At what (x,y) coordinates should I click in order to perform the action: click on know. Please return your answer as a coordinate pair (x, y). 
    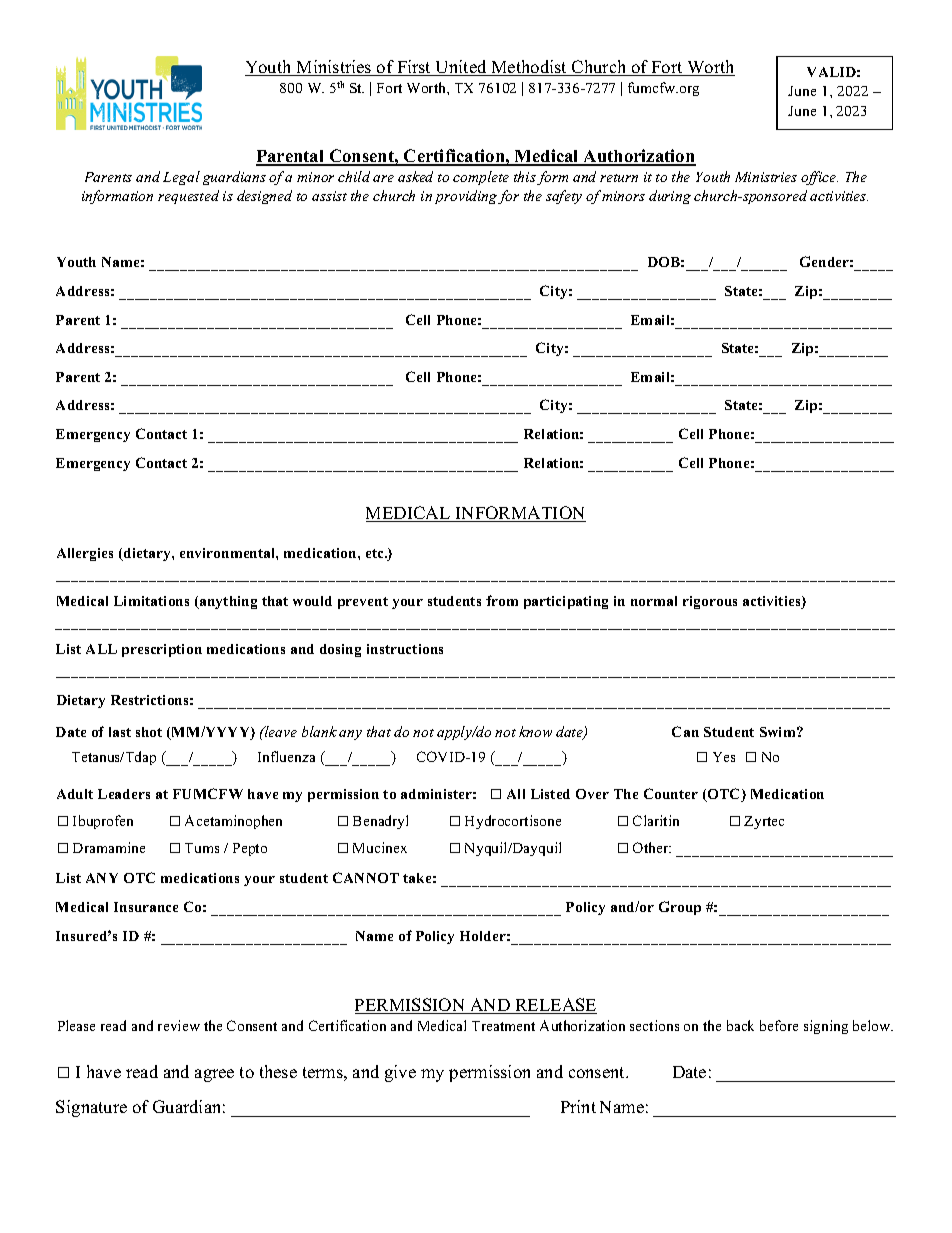
    Looking at the image, I should click on (535, 731).
